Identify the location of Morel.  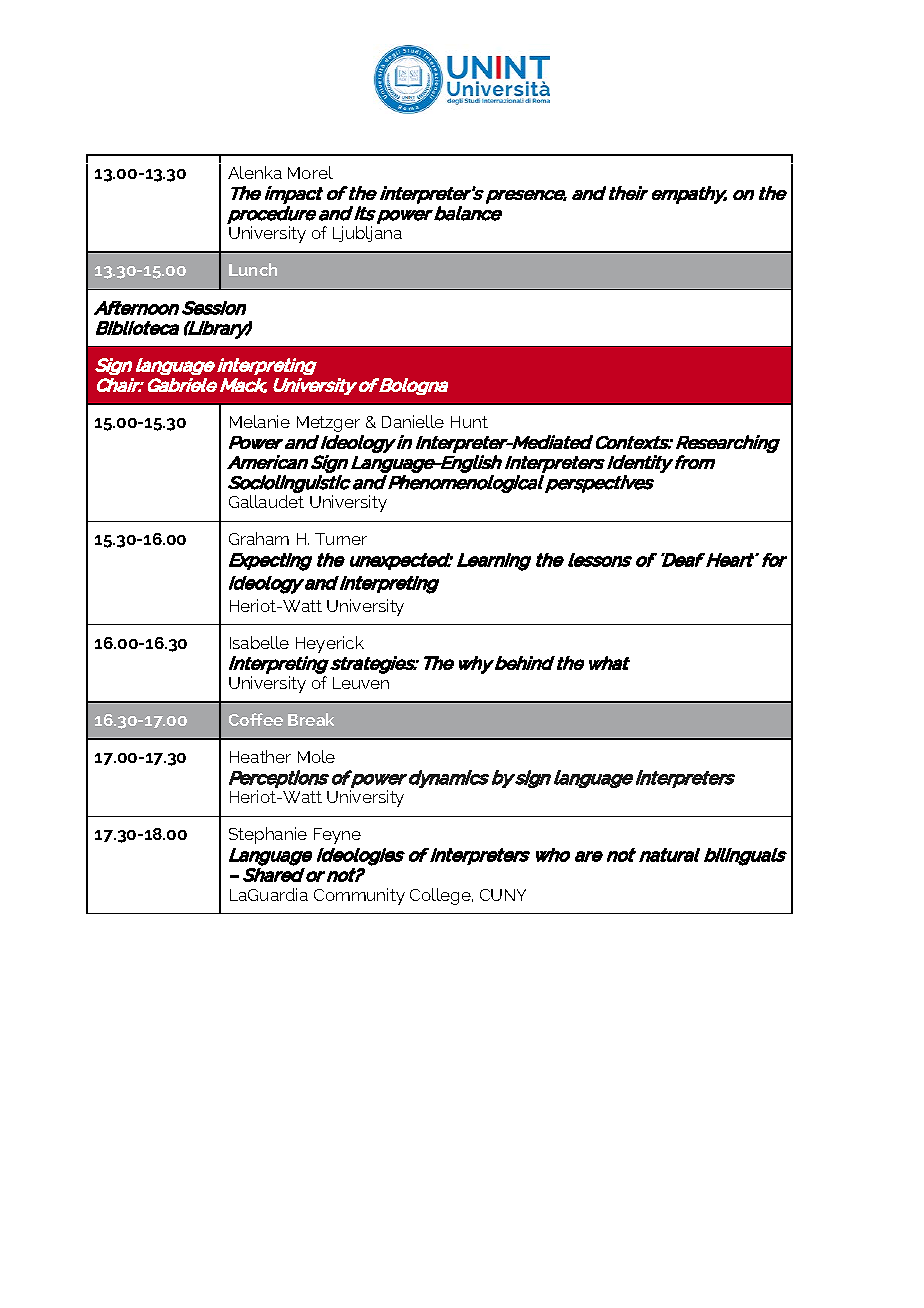
(310, 172).
